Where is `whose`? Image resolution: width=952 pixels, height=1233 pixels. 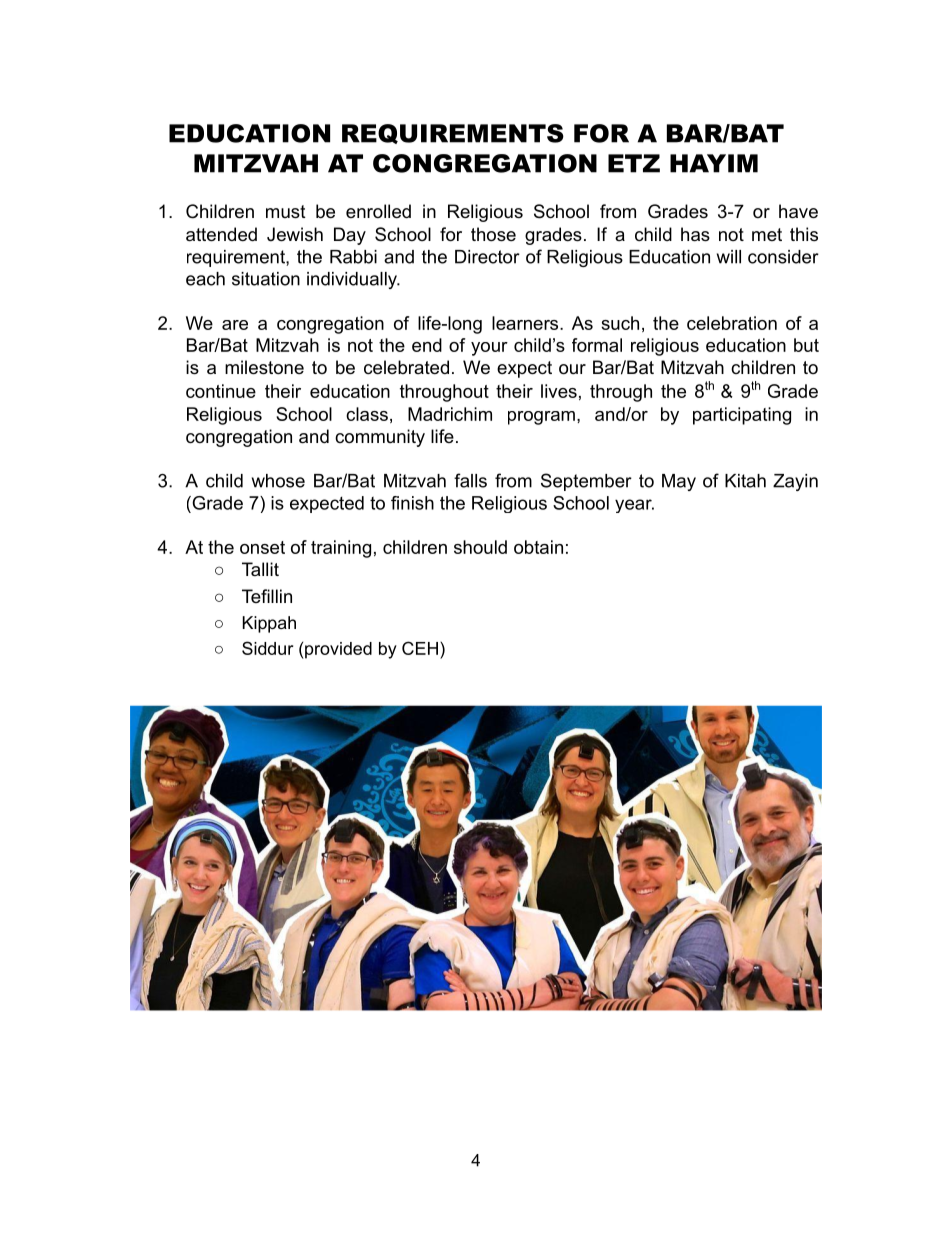 whose is located at coordinates (278, 481).
